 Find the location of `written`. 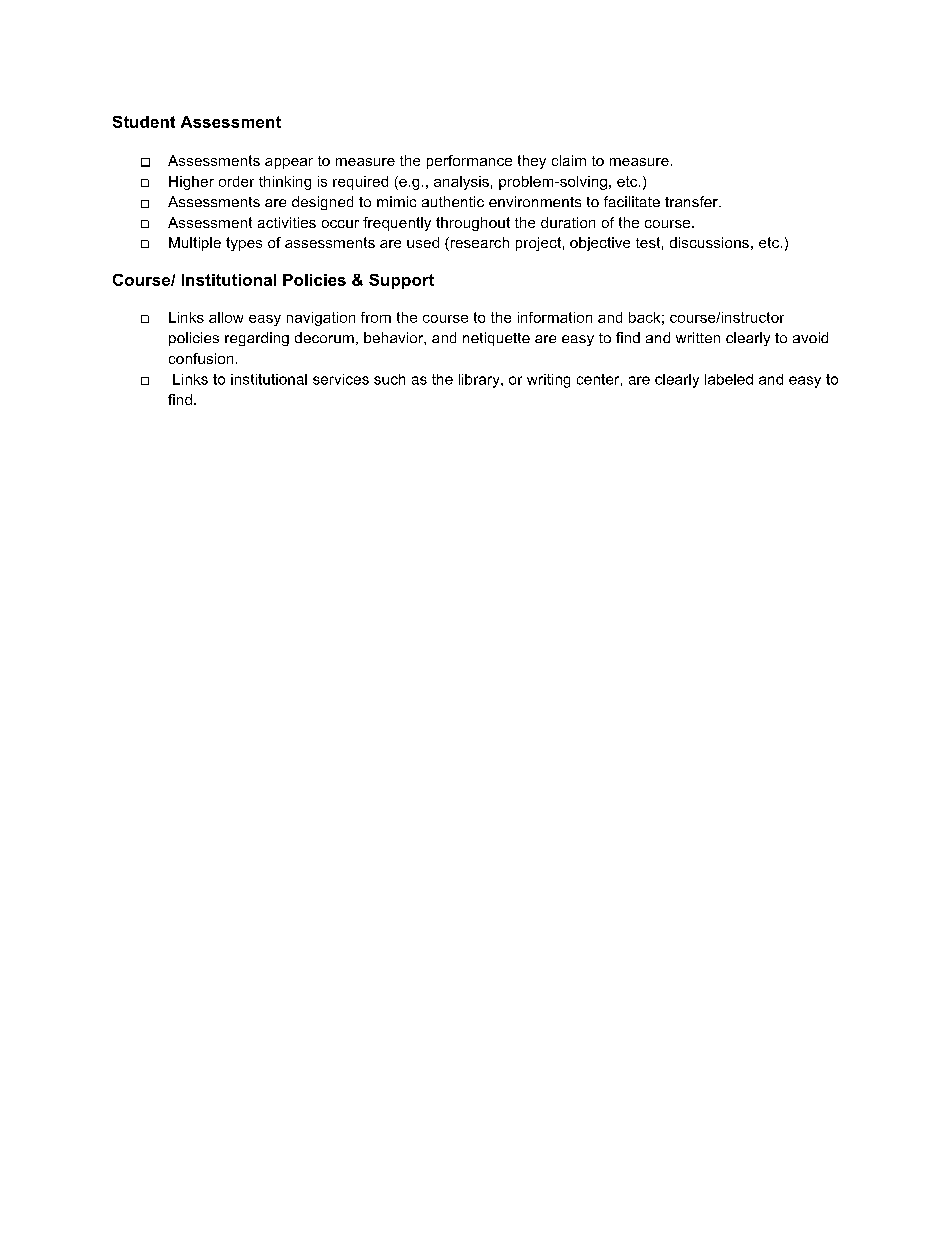

written is located at coordinates (698, 337).
